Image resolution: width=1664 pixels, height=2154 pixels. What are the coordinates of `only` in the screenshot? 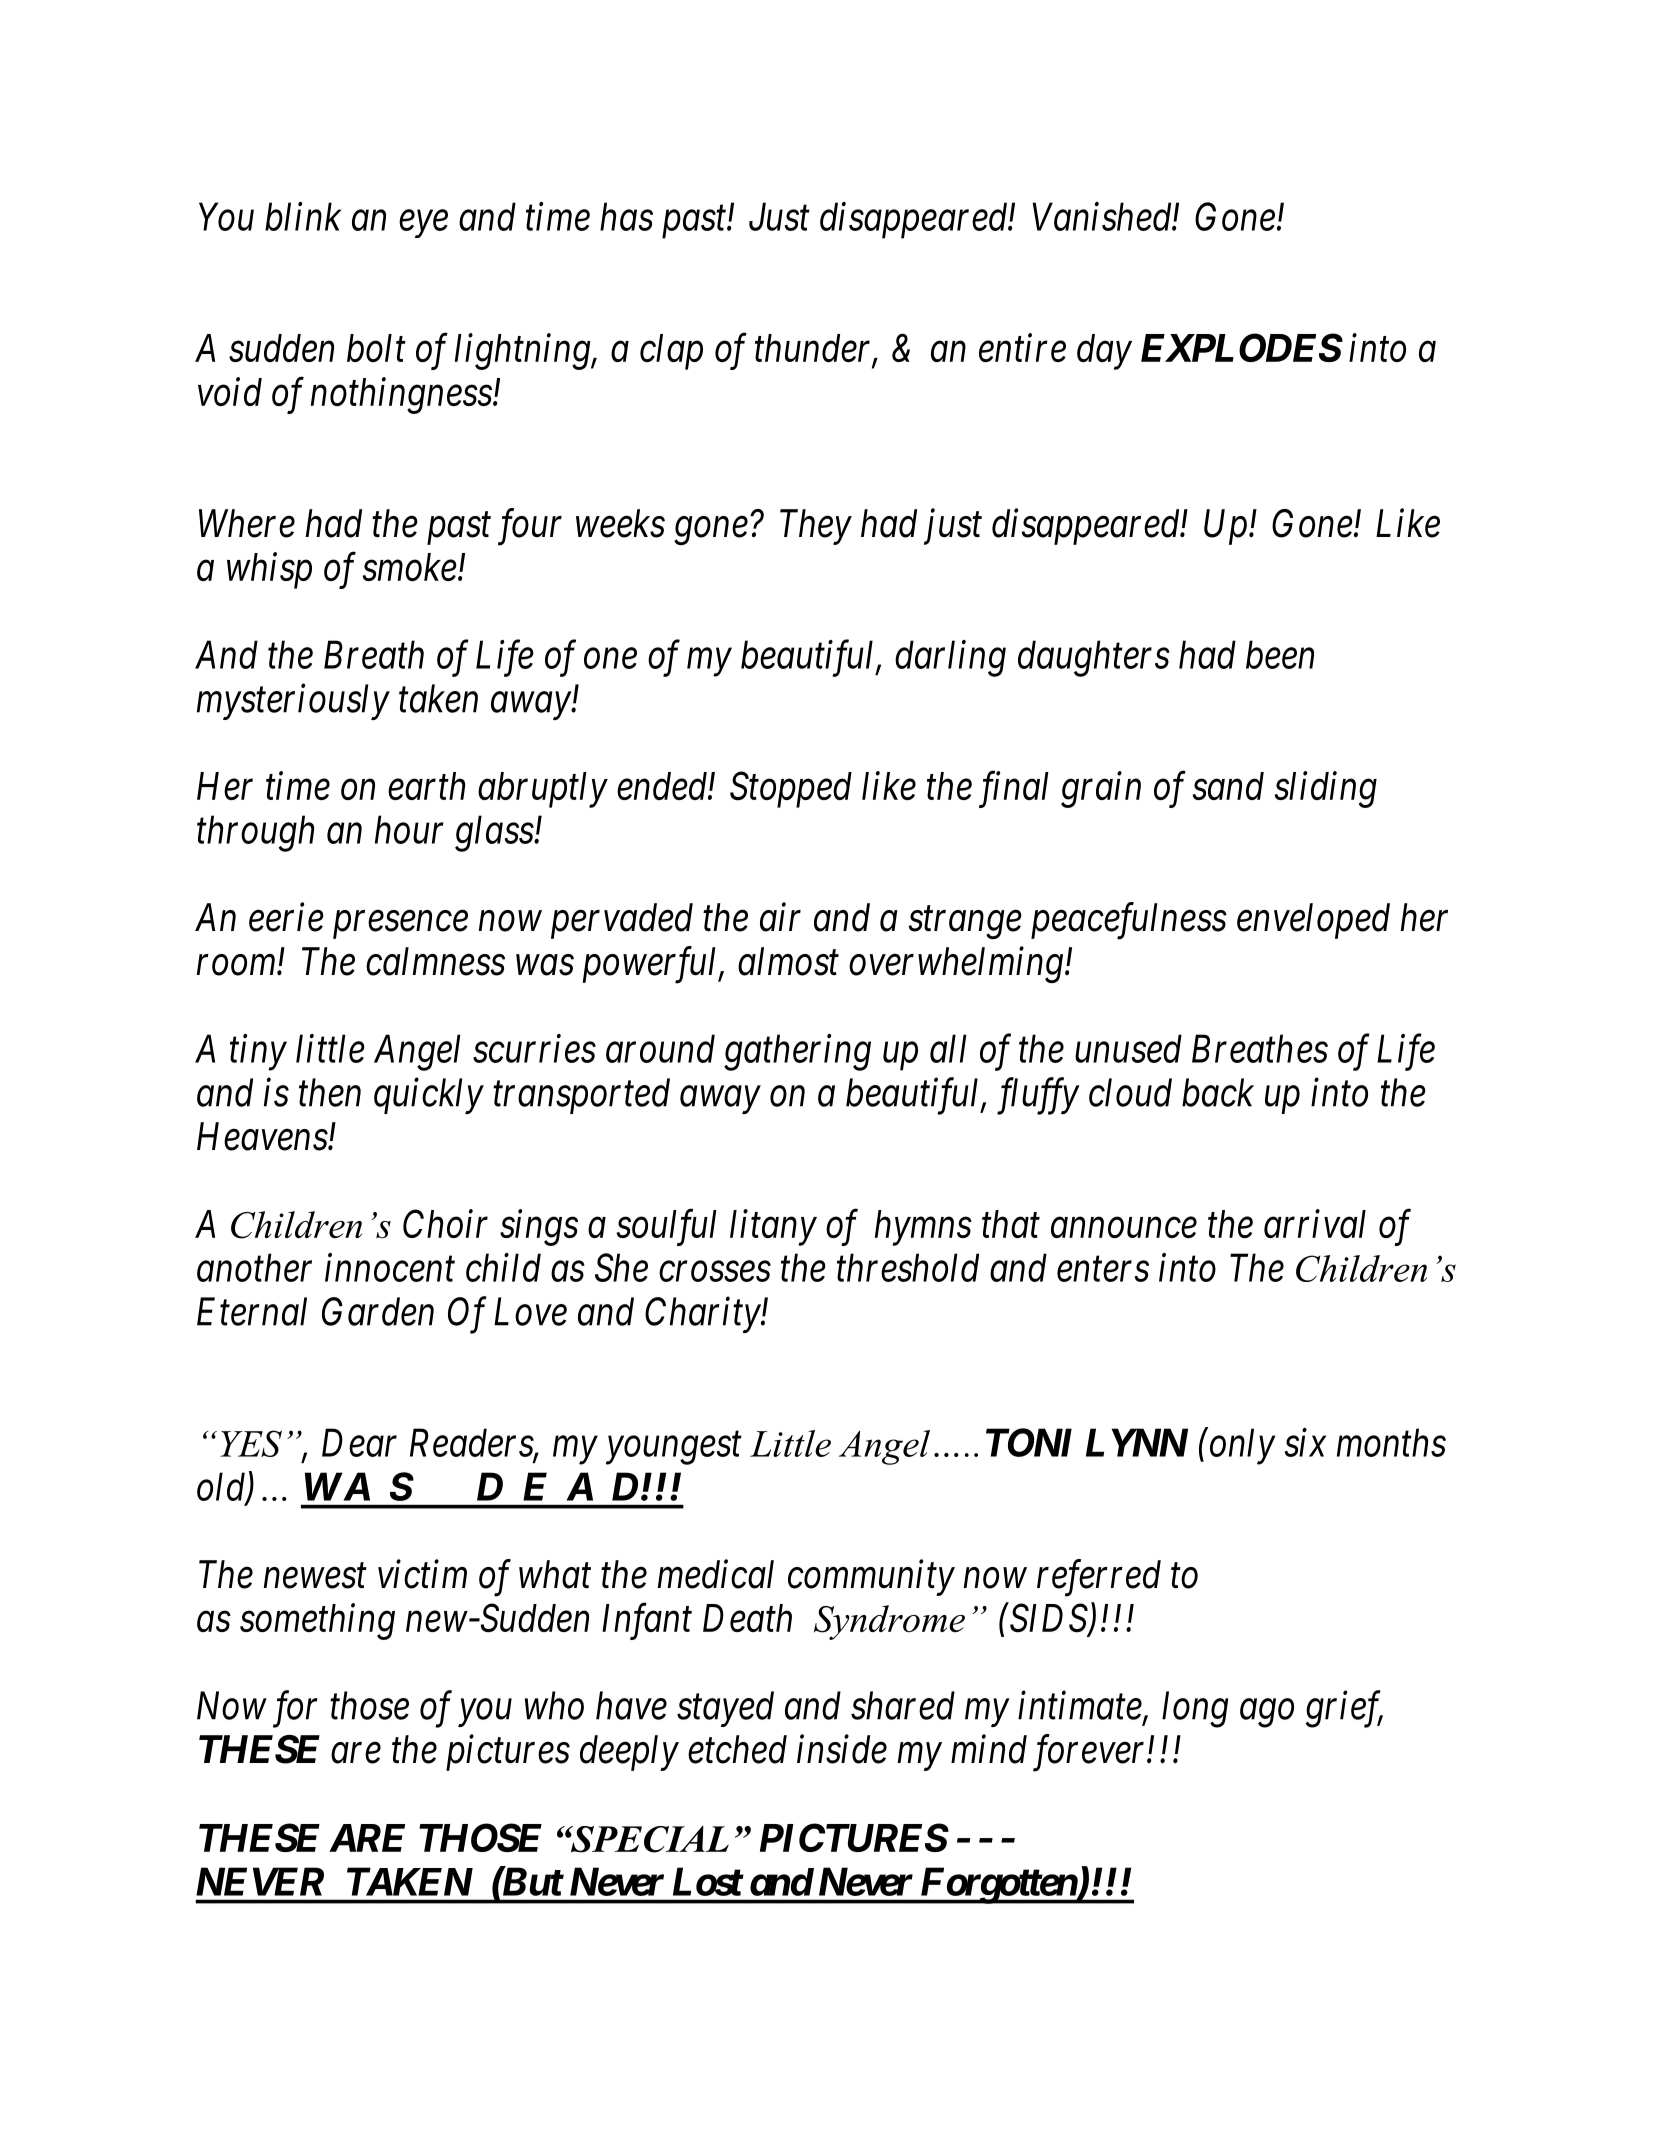 It's located at (1241, 1446).
